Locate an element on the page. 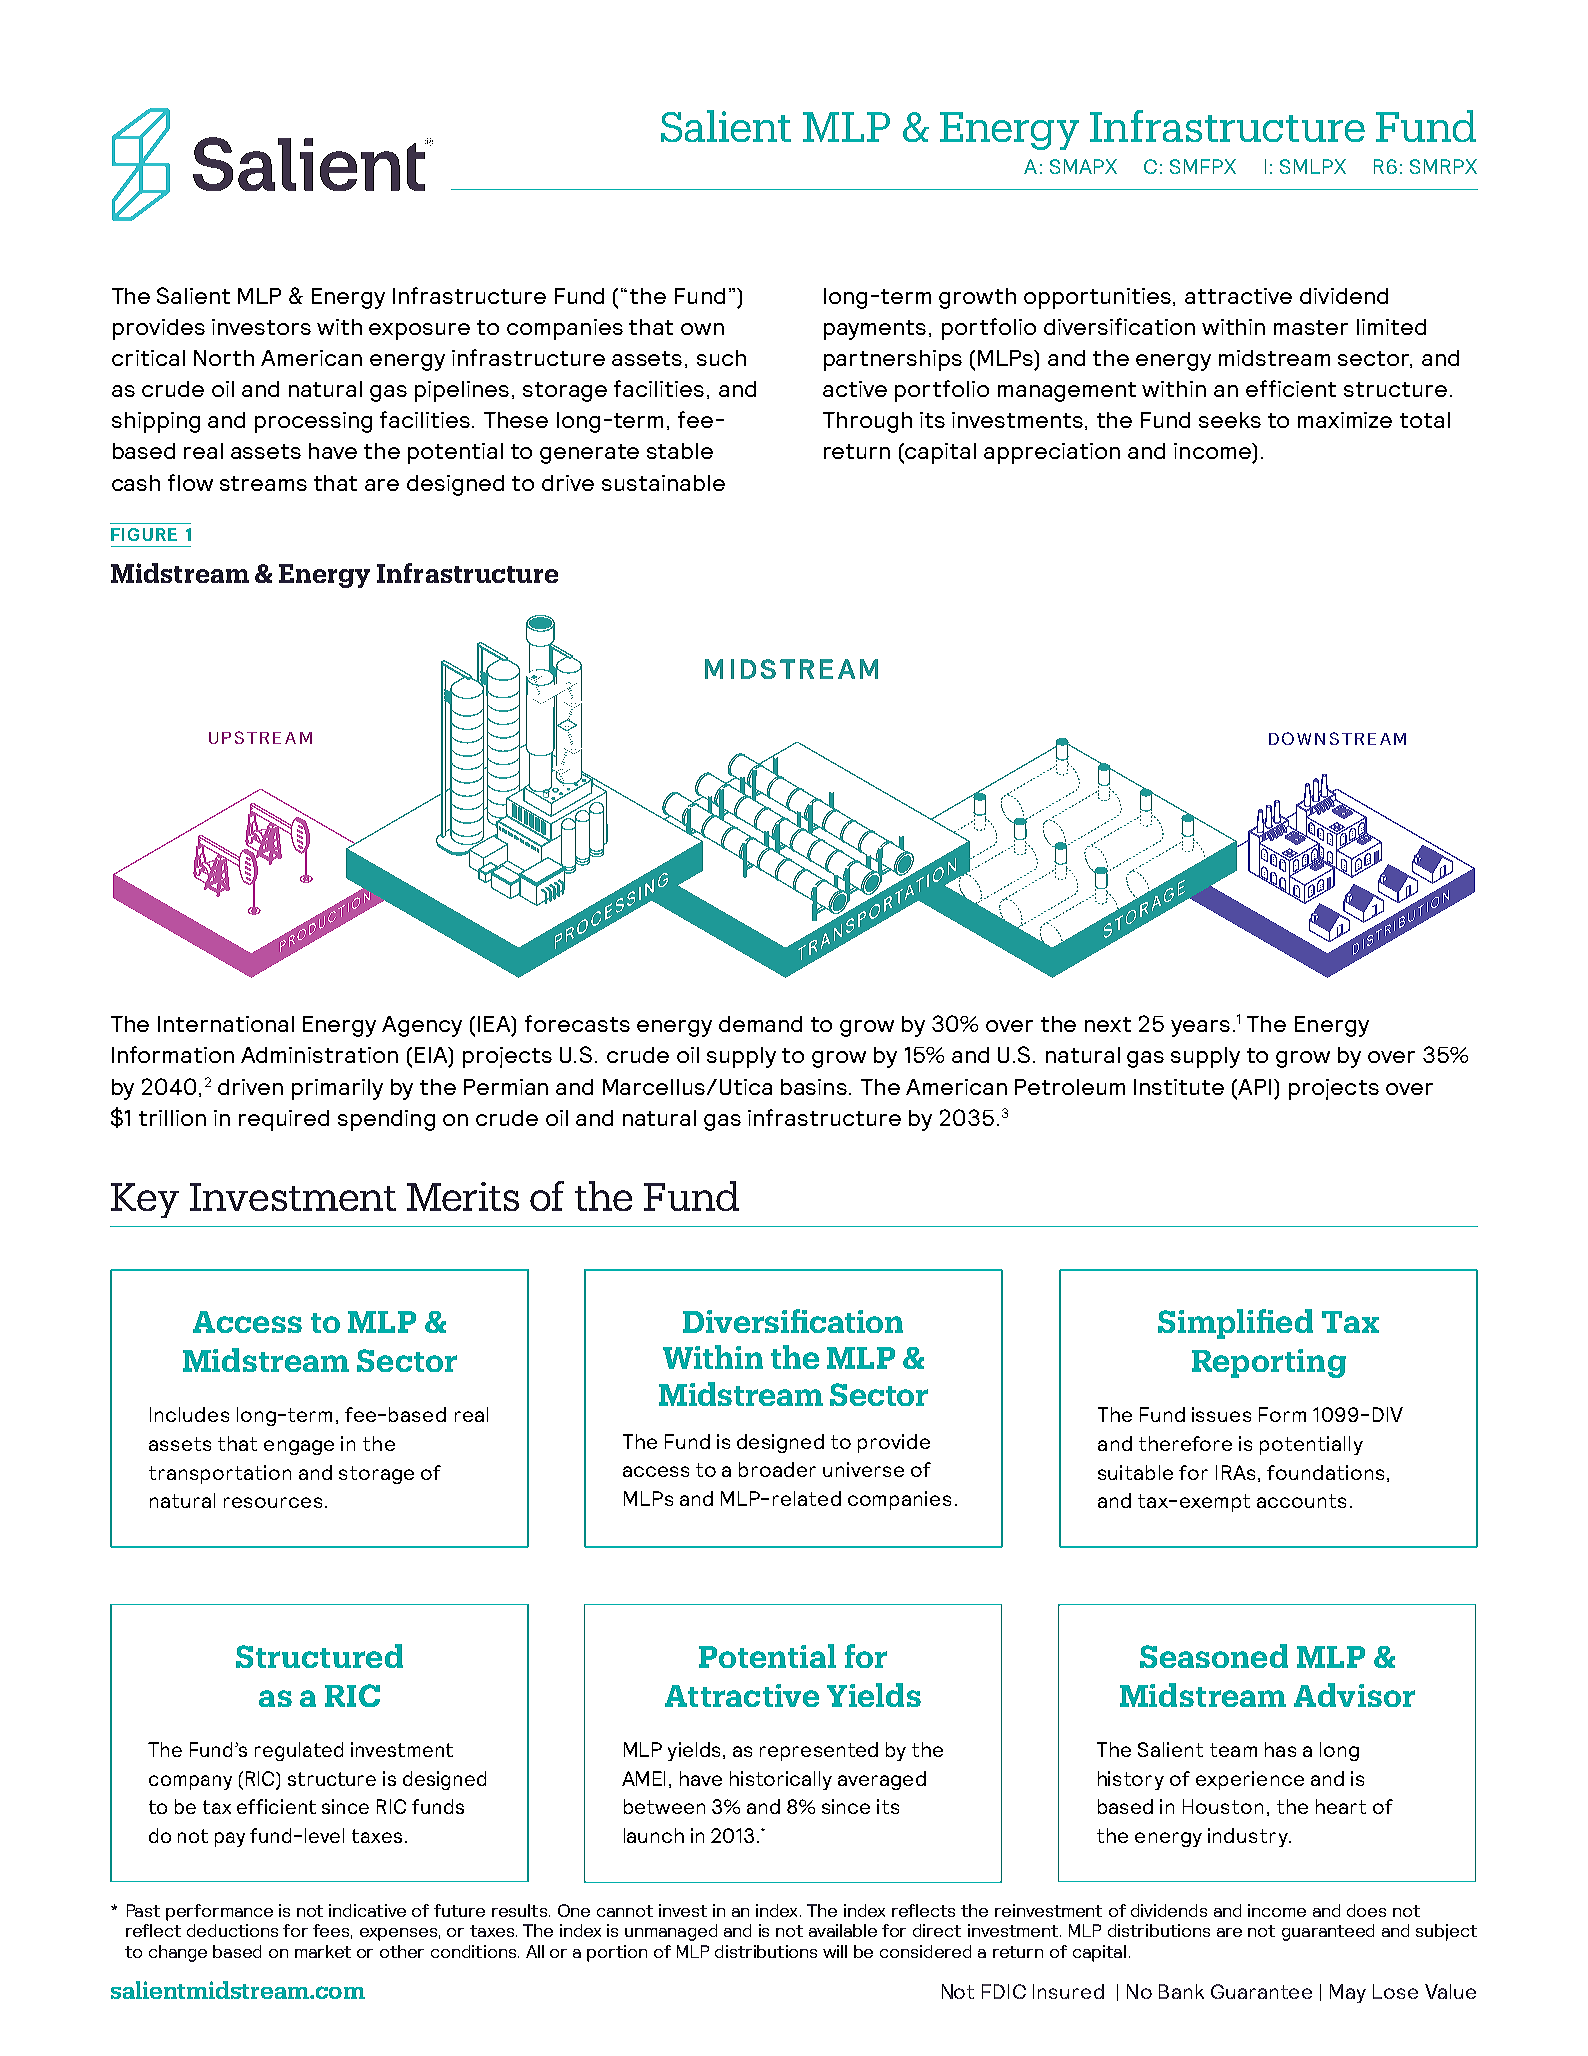  master is located at coordinates (1311, 327).
